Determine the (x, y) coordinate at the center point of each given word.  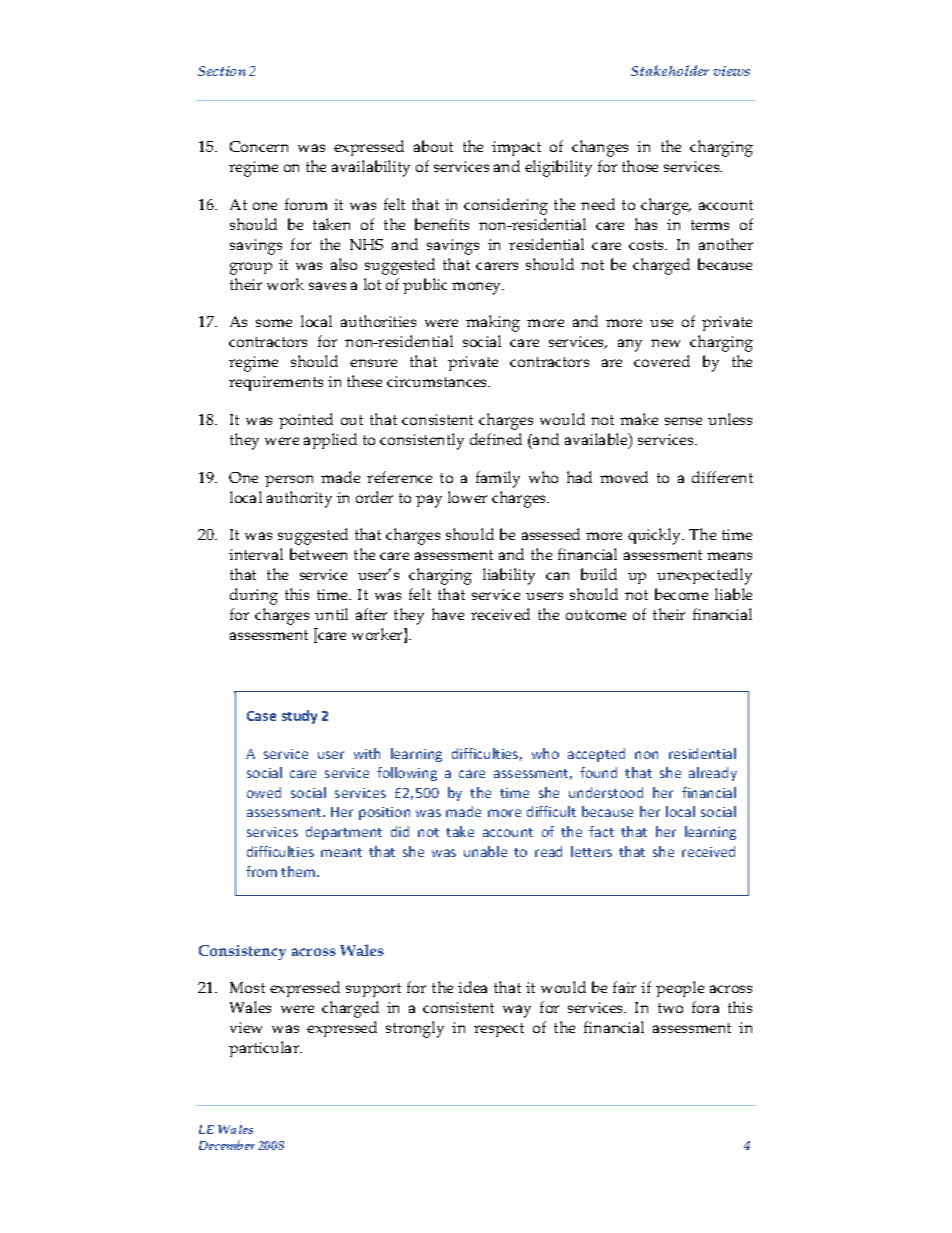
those (640, 166)
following (407, 774)
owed (264, 792)
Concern (259, 146)
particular (265, 1049)
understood (606, 792)
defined (496, 439)
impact (516, 148)
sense (683, 421)
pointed (306, 421)
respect (499, 1030)
